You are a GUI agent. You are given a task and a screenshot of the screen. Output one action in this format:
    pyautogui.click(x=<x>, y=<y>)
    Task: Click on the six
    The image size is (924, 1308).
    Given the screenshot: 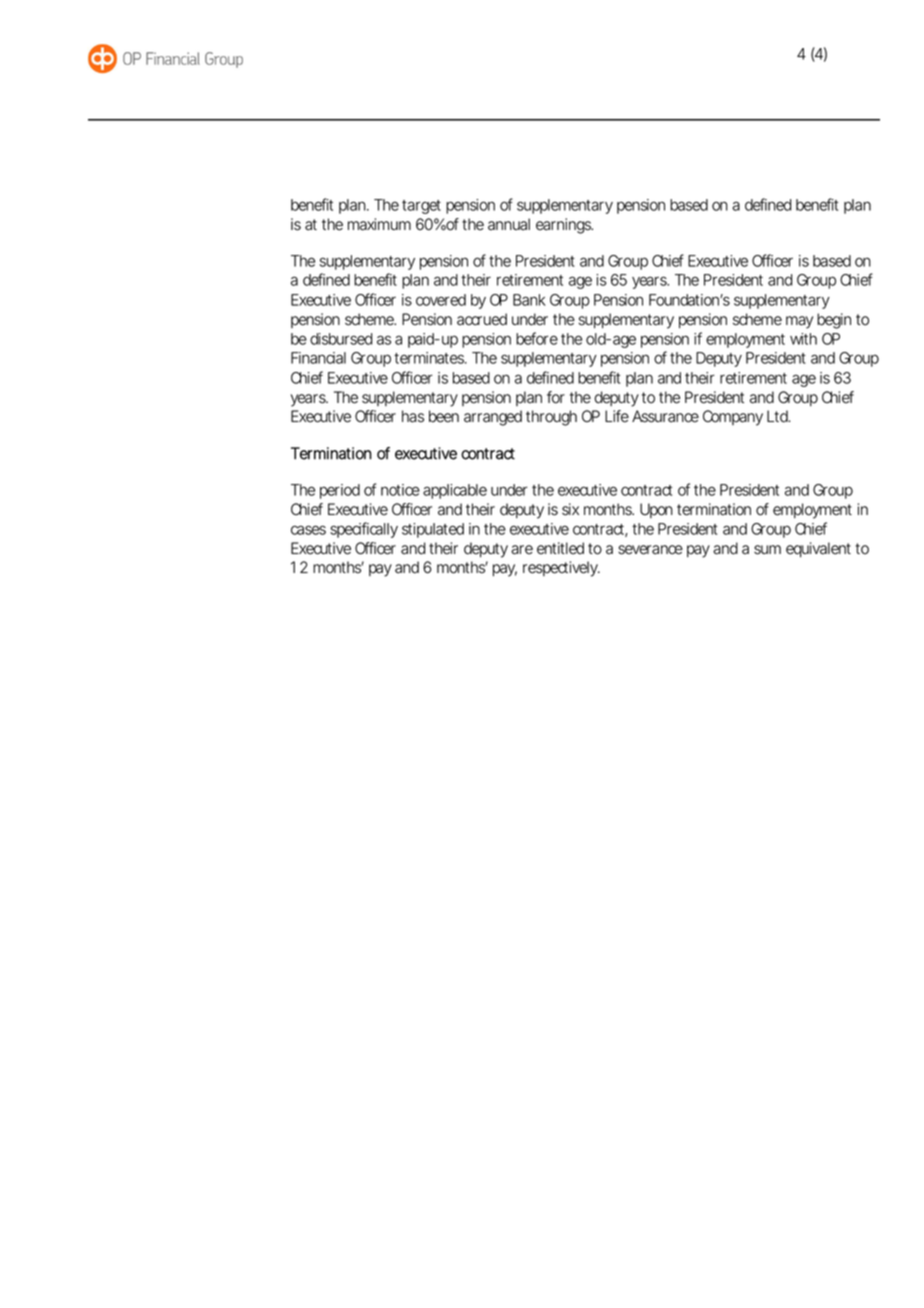 What is the action you would take?
    pyautogui.click(x=570, y=509)
